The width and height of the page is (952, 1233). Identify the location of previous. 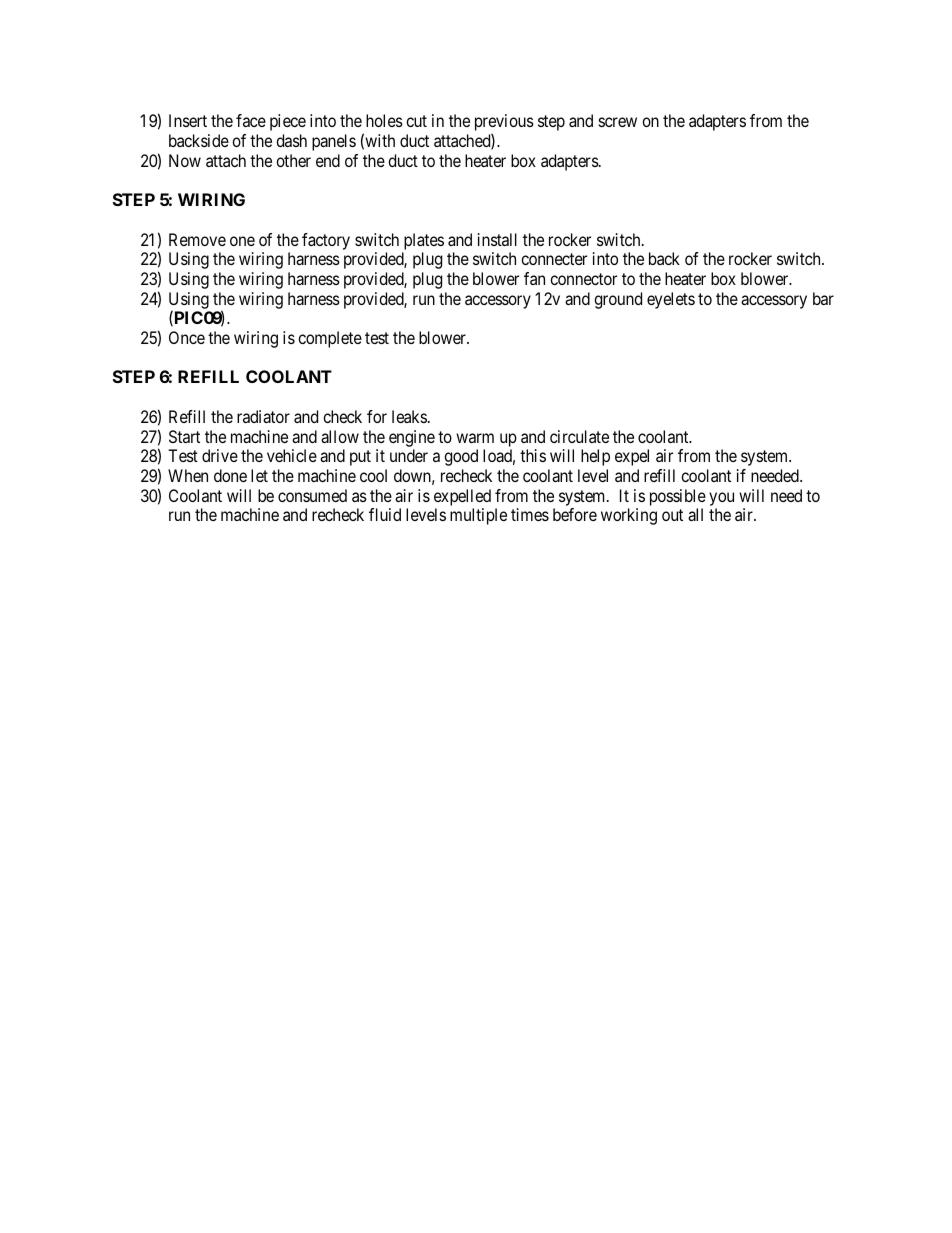
(504, 124).
